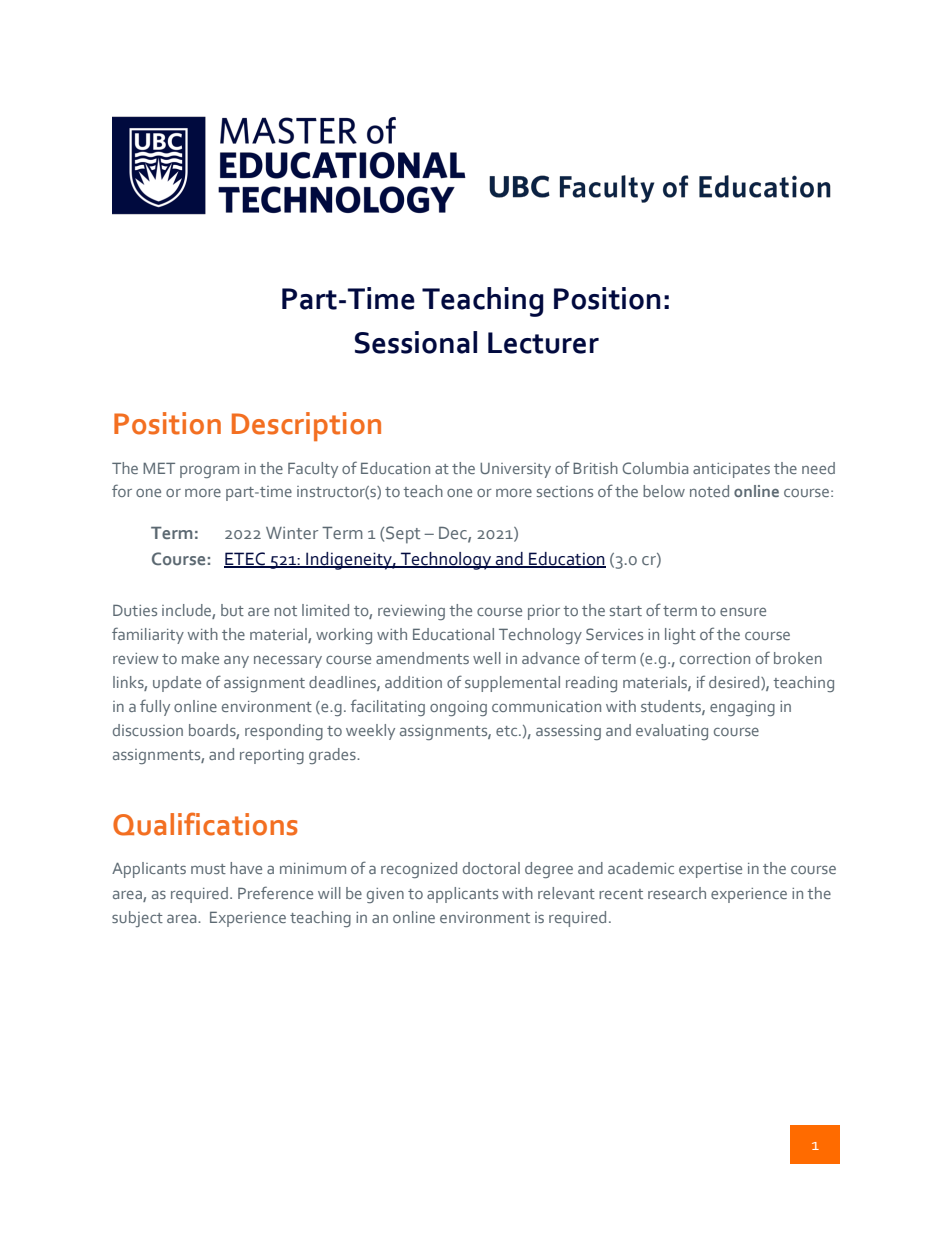 The image size is (952, 1233). What do you see at coordinates (743, 612) in the page?
I see `ensure` at bounding box center [743, 612].
